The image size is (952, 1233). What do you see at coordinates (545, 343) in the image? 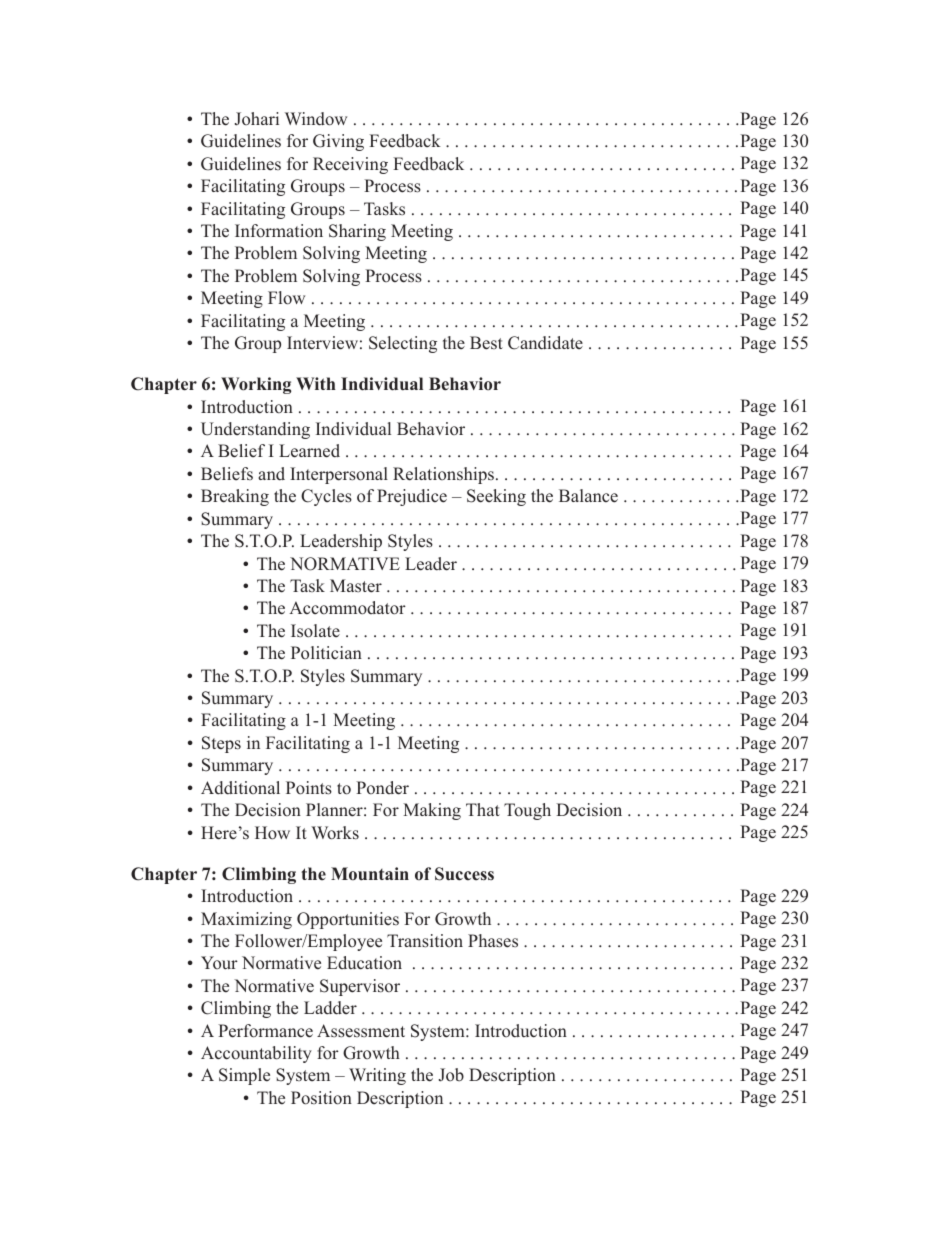
I see `Candidate` at bounding box center [545, 343].
